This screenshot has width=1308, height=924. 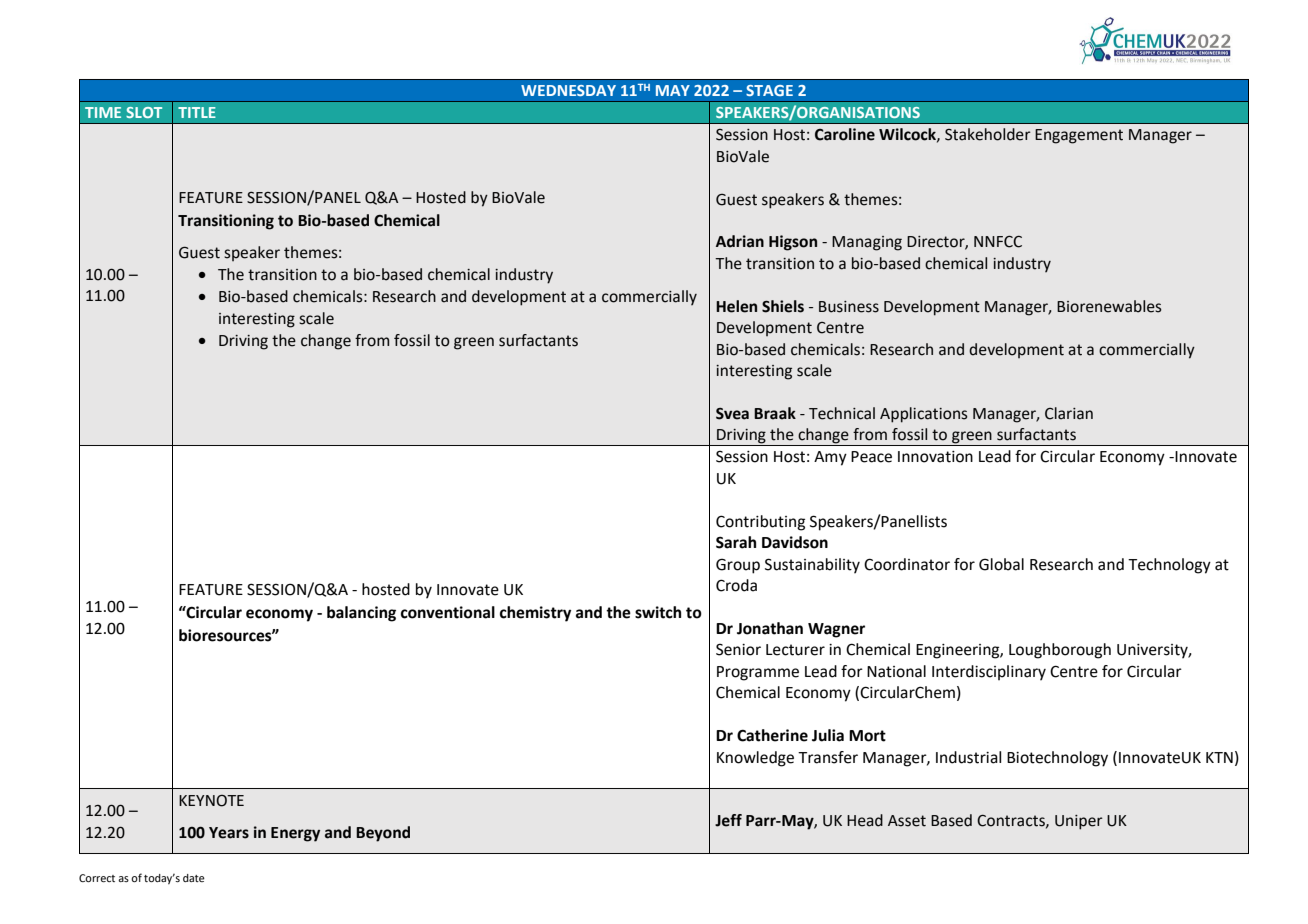 What do you see at coordinates (760, 523) in the screenshot?
I see `Contributing` at bounding box center [760, 523].
